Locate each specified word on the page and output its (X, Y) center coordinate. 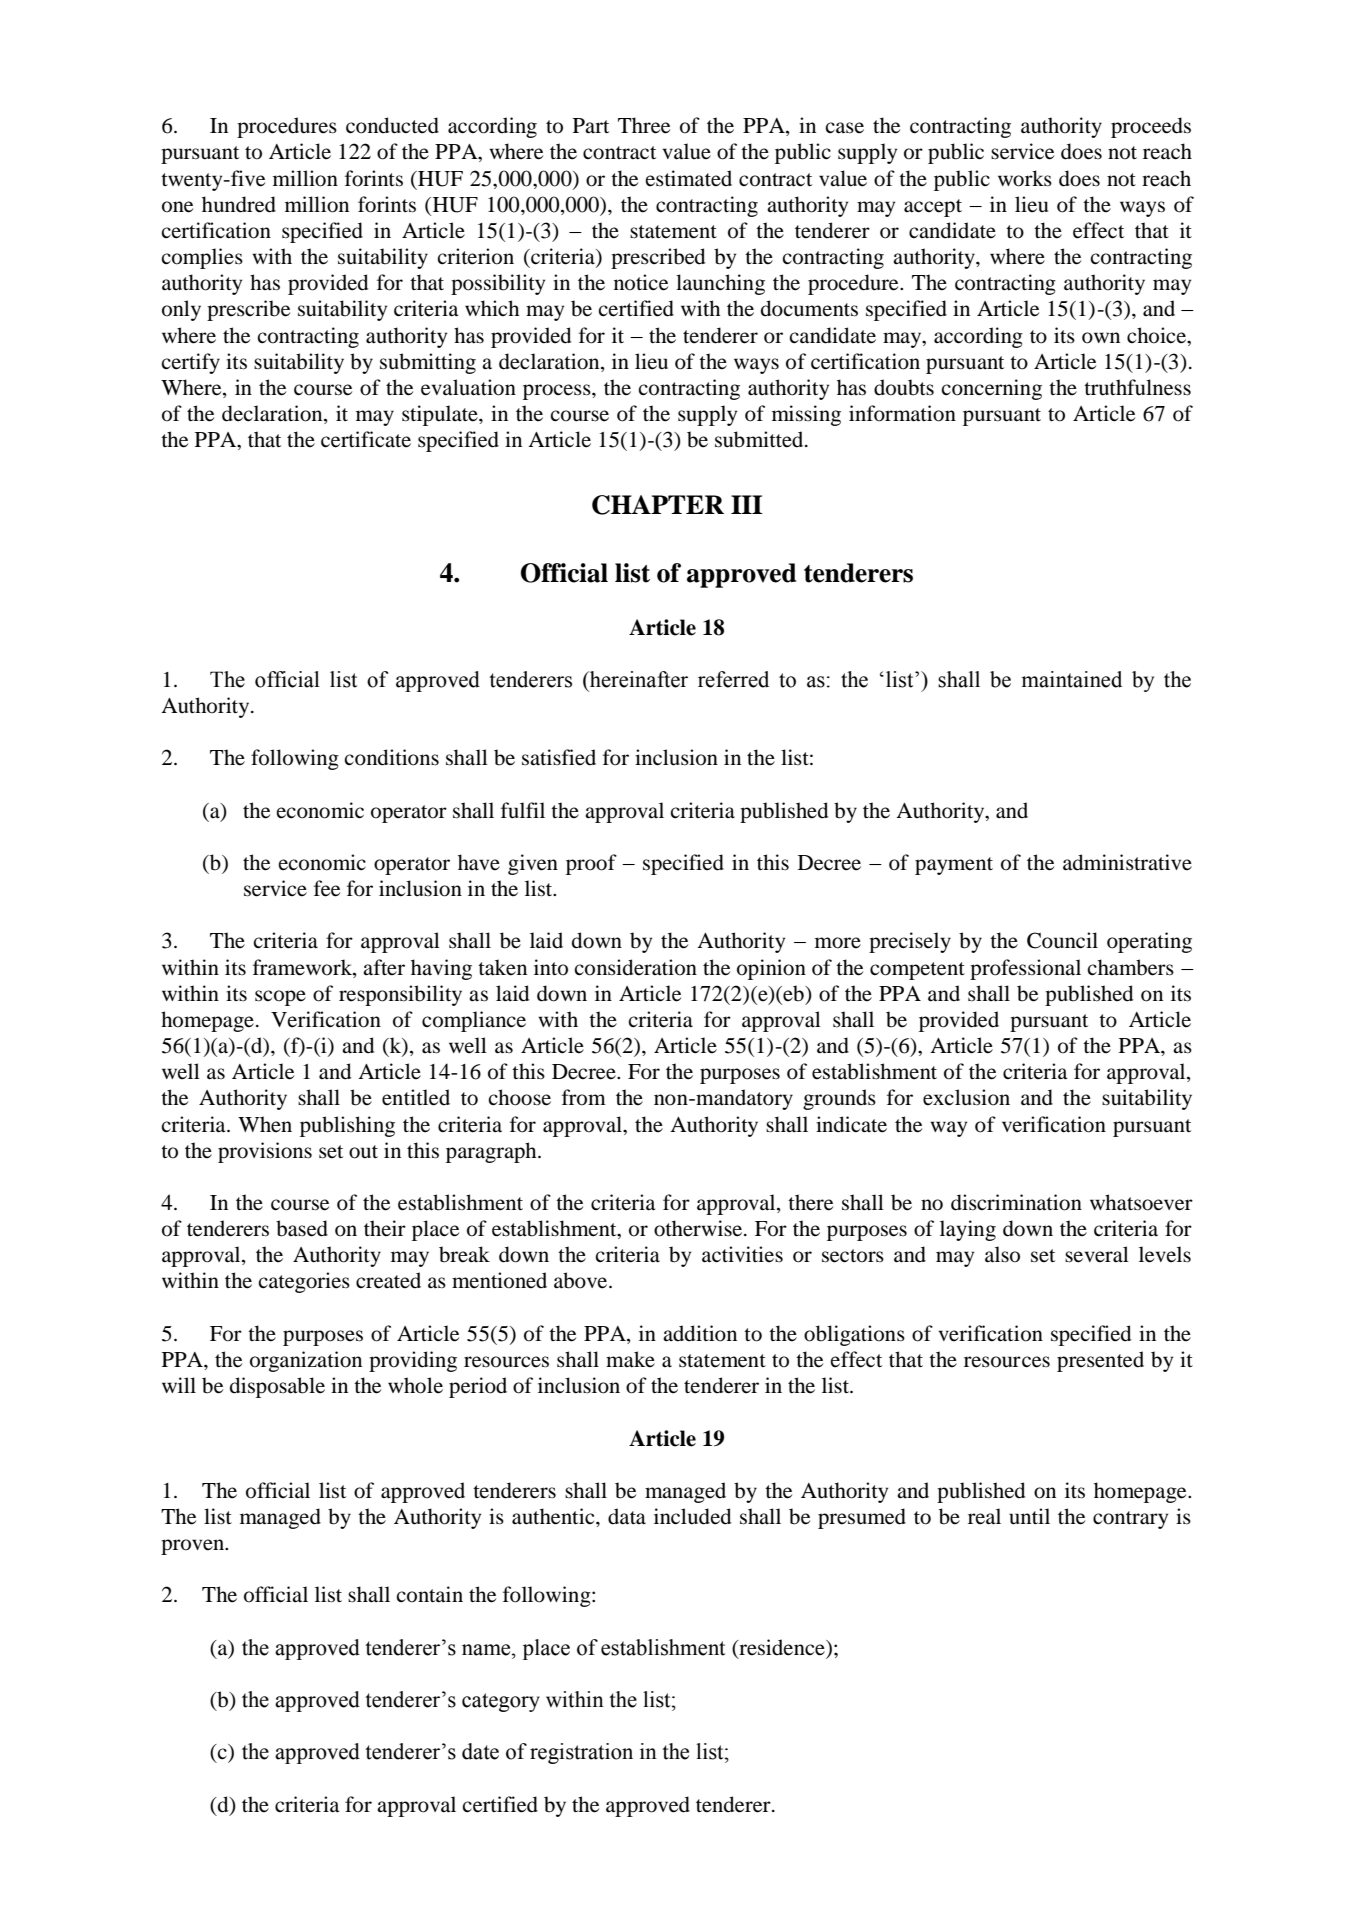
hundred (239, 204)
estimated (689, 178)
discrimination (1016, 1202)
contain (429, 1594)
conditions (391, 757)
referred (733, 679)
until (1029, 1516)
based (302, 1228)
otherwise (699, 1228)
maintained (1071, 679)
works (1025, 178)
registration (581, 1753)
